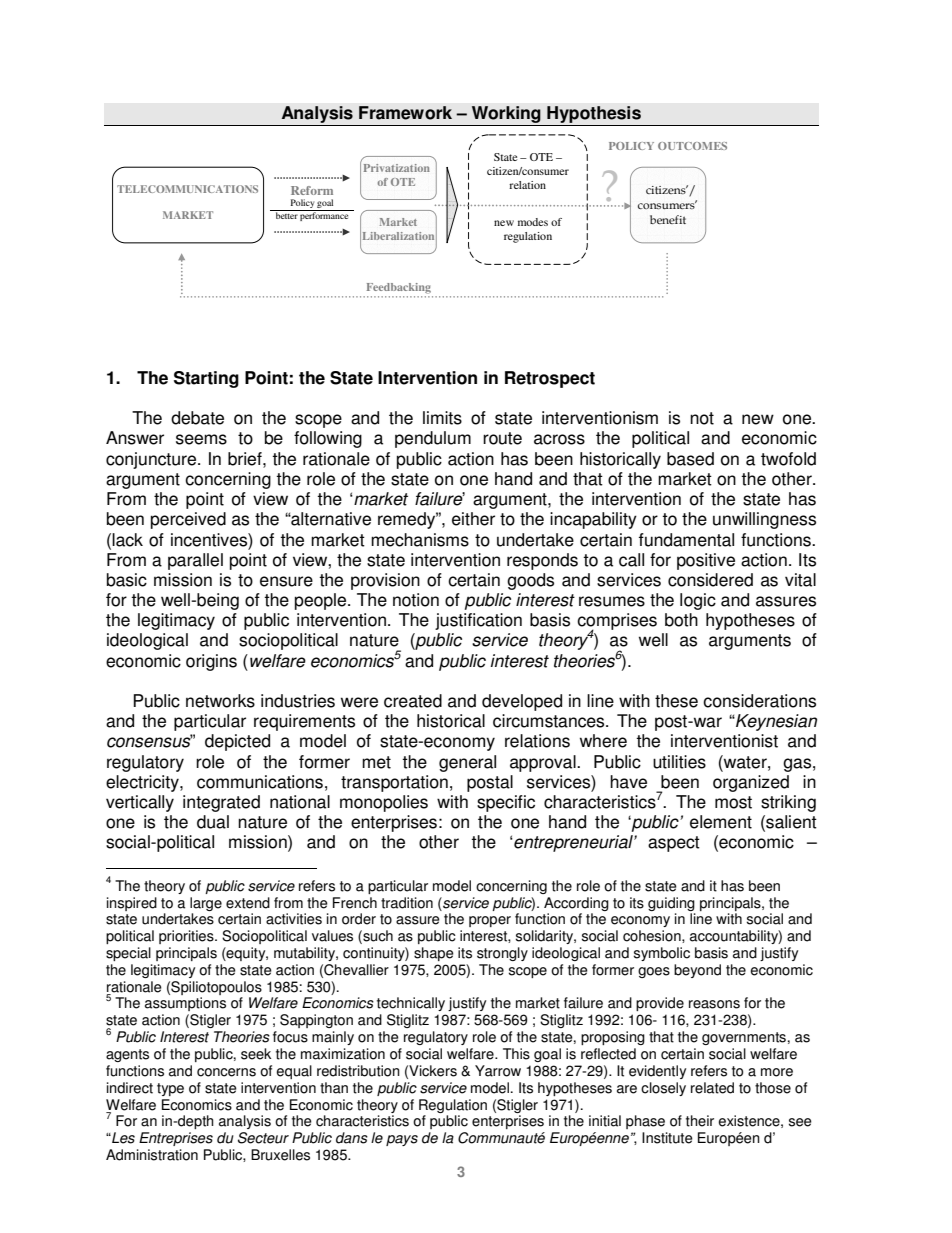  I want to click on OUTCOMES, so click(692, 146).
